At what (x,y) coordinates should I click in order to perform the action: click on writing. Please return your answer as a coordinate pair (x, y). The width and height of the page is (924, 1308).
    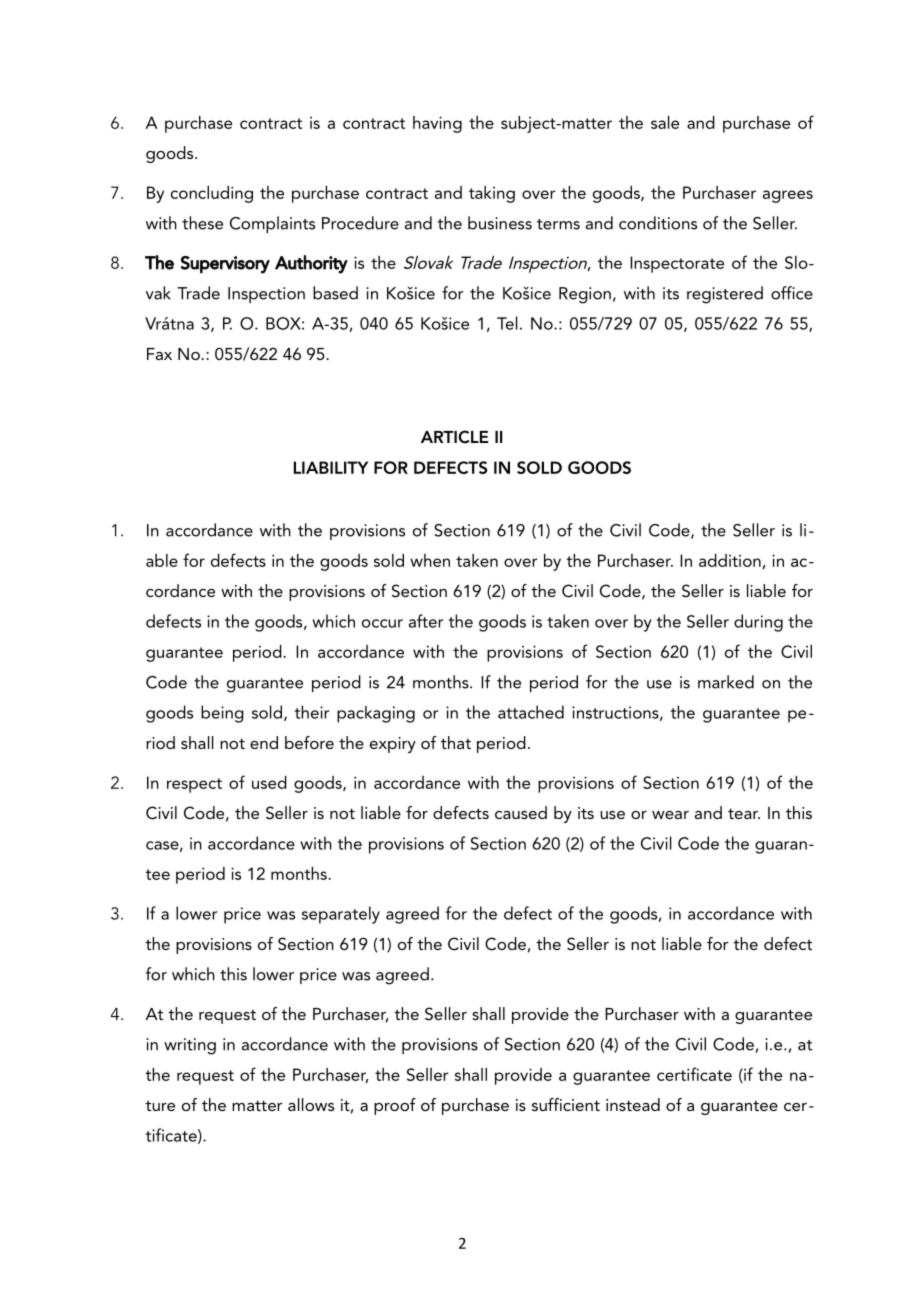
    Looking at the image, I should click on (190, 1046).
